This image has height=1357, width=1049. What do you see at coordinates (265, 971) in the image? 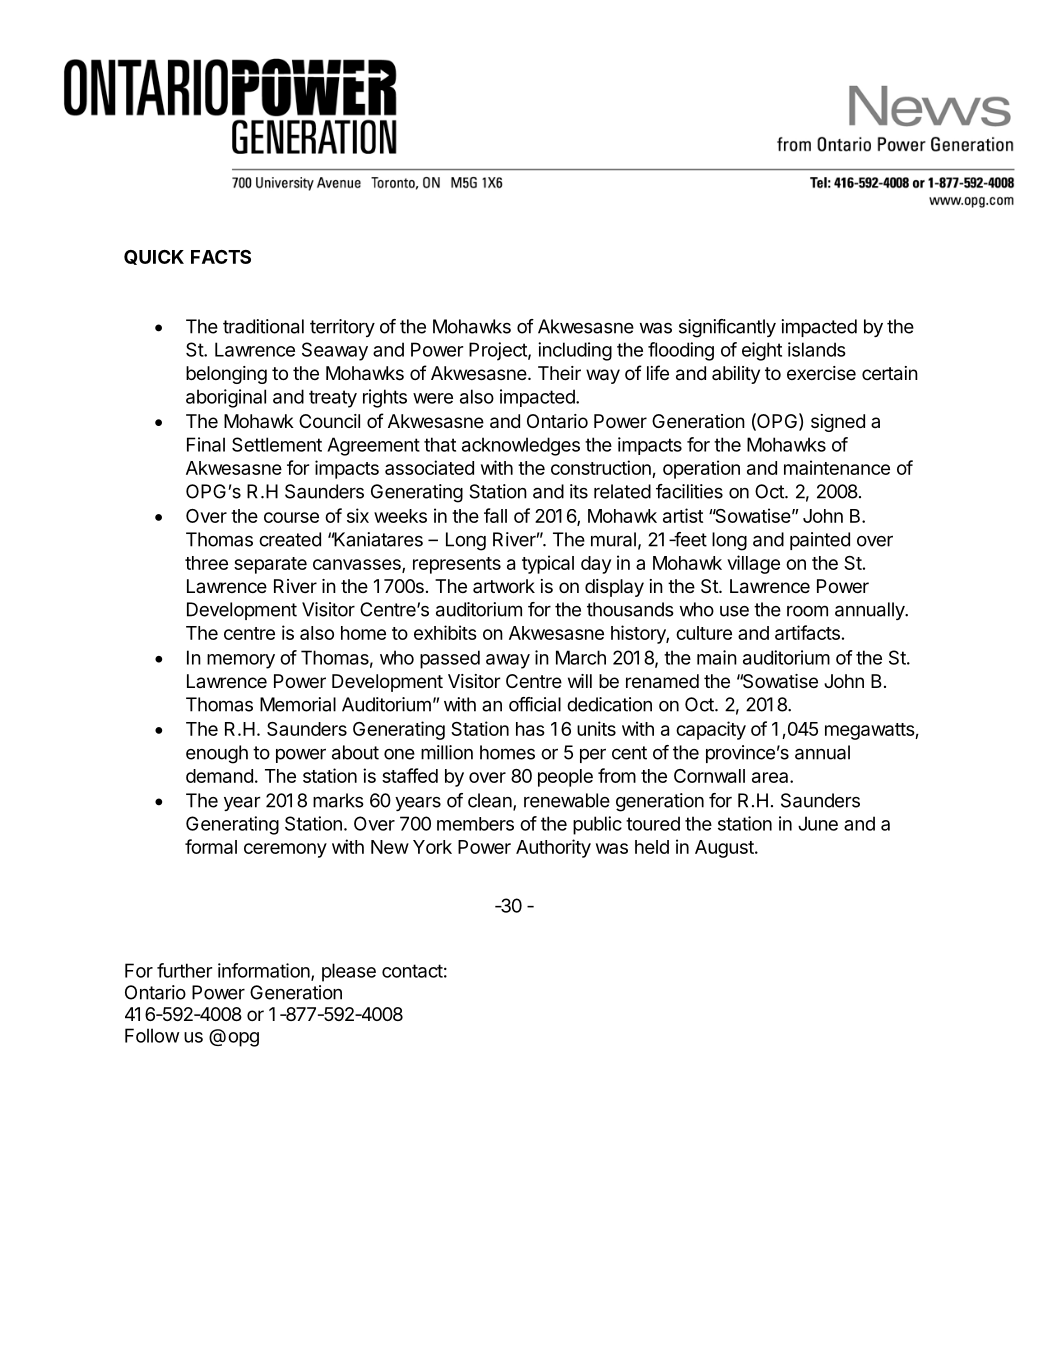
I see `information` at bounding box center [265, 971].
